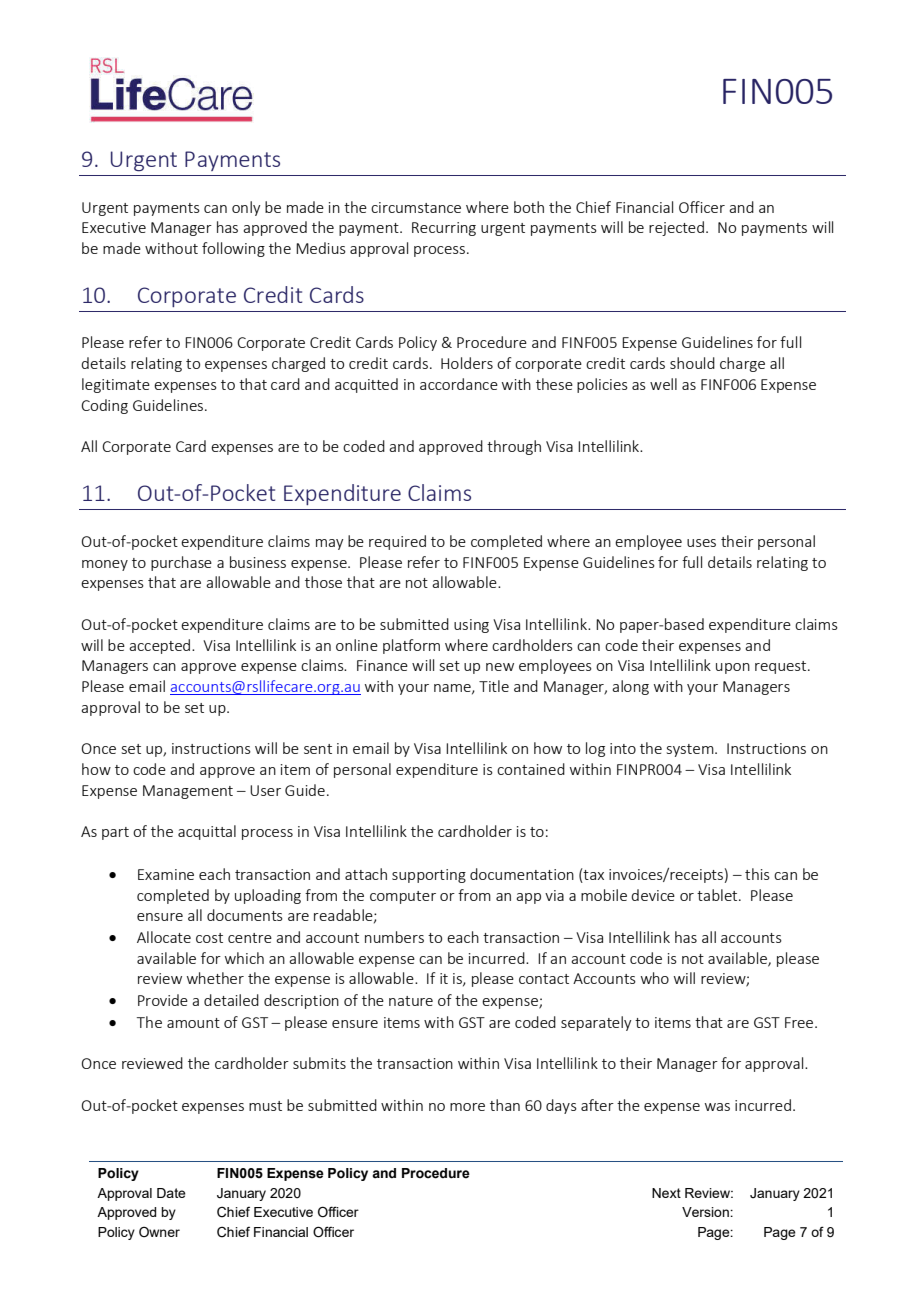 This page has width=924, height=1308. I want to click on well, so click(663, 384).
